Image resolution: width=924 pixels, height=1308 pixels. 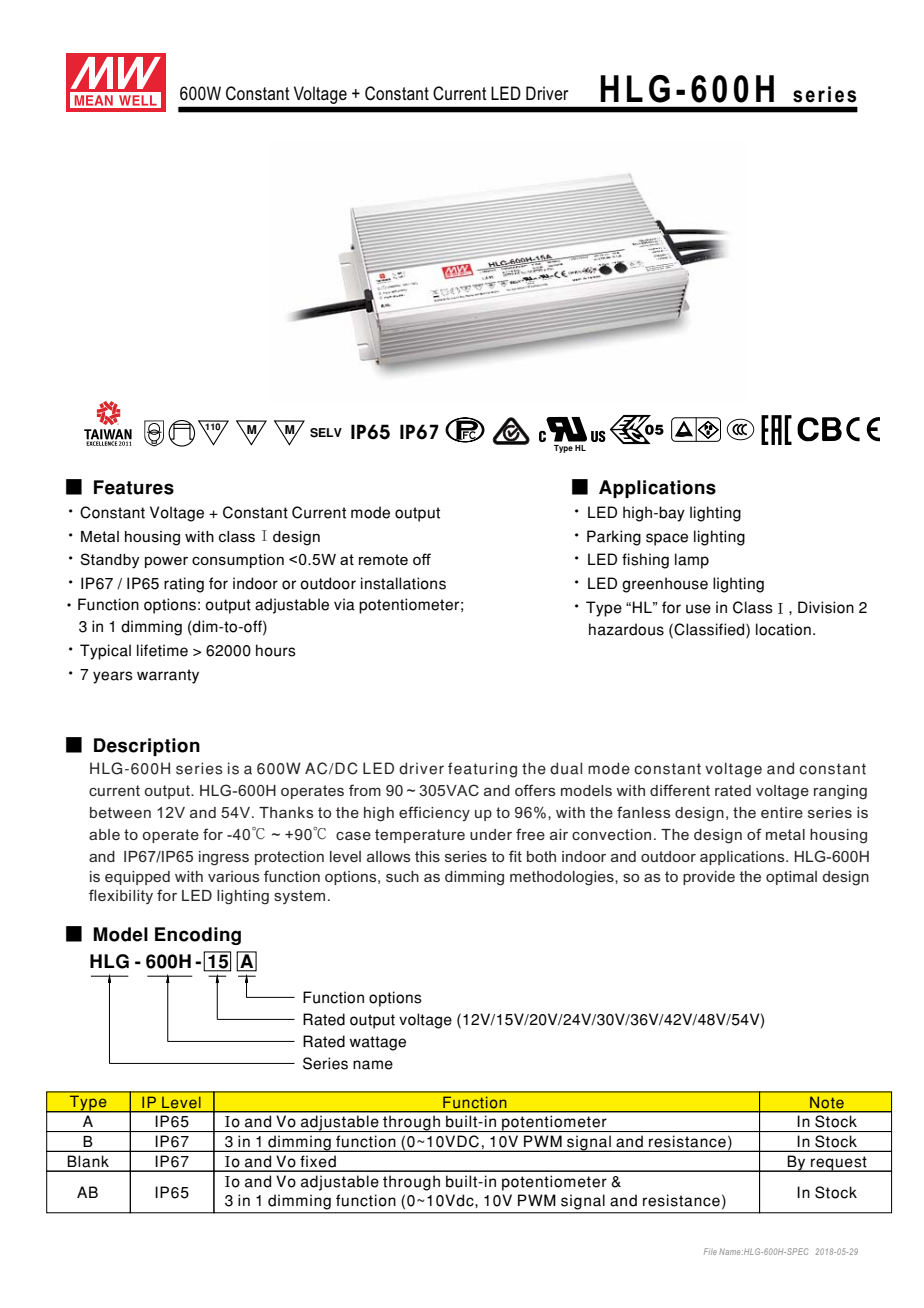 What do you see at coordinates (680, 790) in the screenshot?
I see `different` at bounding box center [680, 790].
